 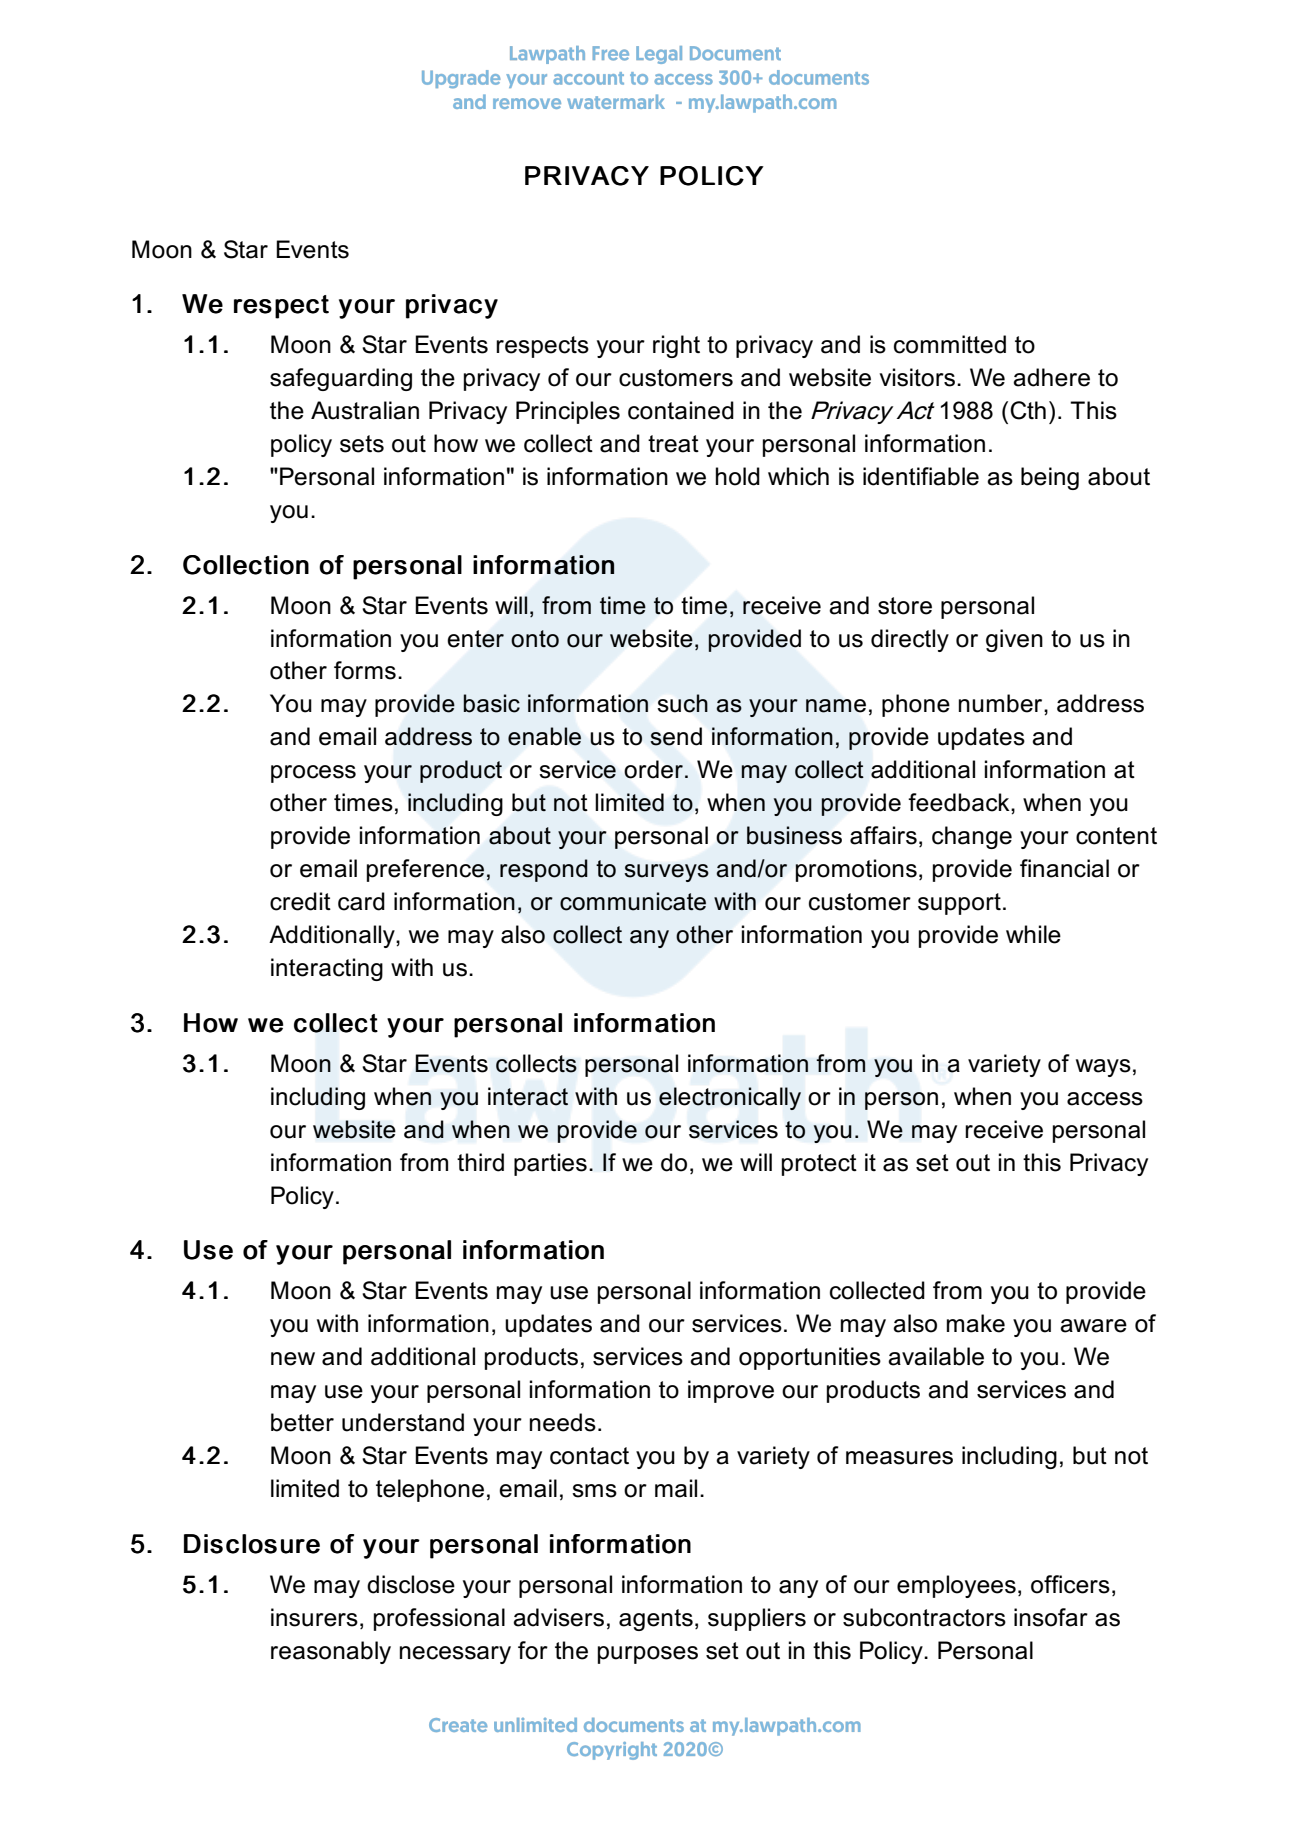 What do you see at coordinates (365, 410) in the screenshot?
I see `Australian` at bounding box center [365, 410].
